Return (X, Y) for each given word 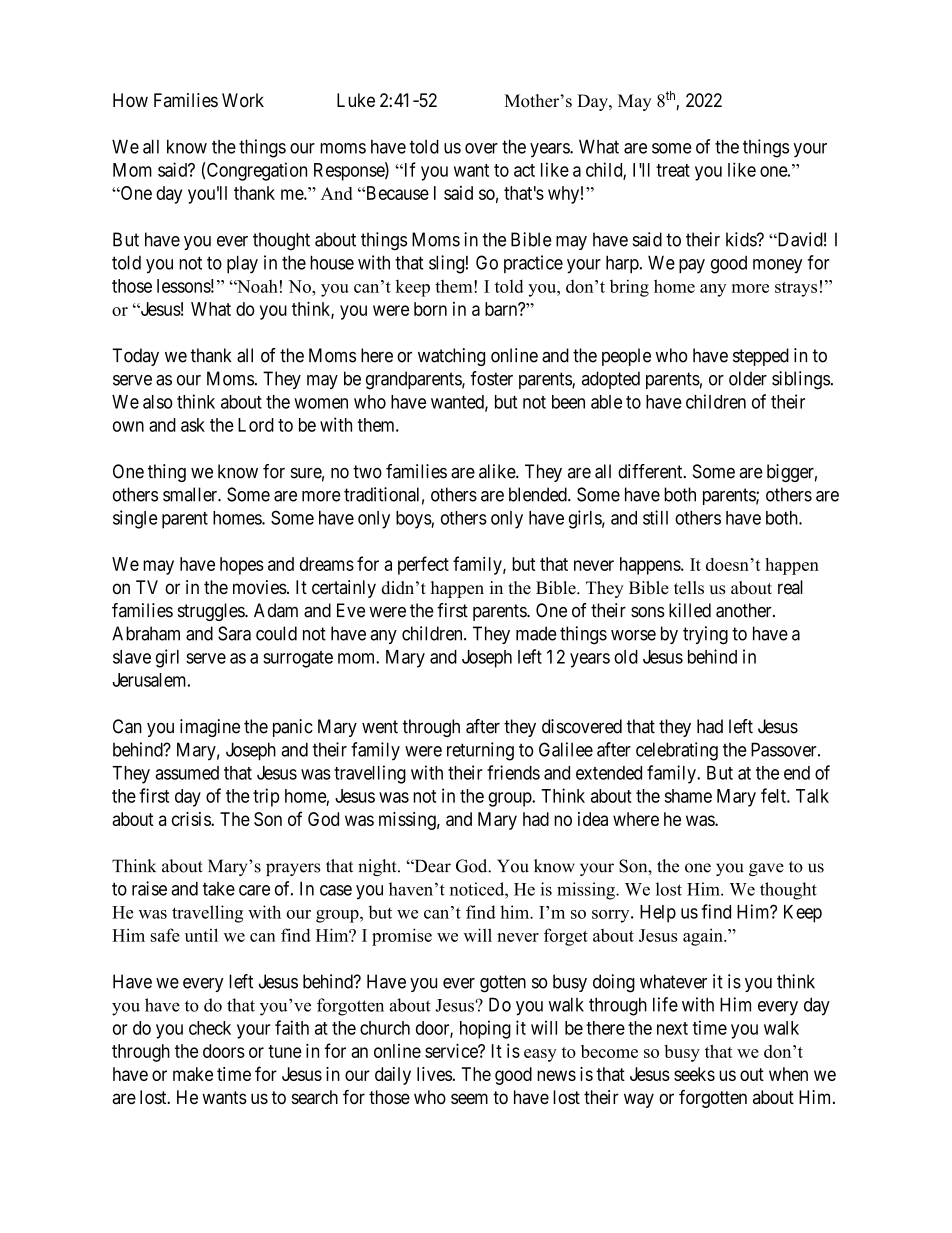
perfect (423, 565)
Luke (356, 100)
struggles (212, 612)
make (193, 1074)
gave (766, 869)
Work (243, 100)
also (158, 402)
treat (673, 170)
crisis (192, 819)
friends (513, 772)
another (745, 610)
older (748, 378)
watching (451, 357)
